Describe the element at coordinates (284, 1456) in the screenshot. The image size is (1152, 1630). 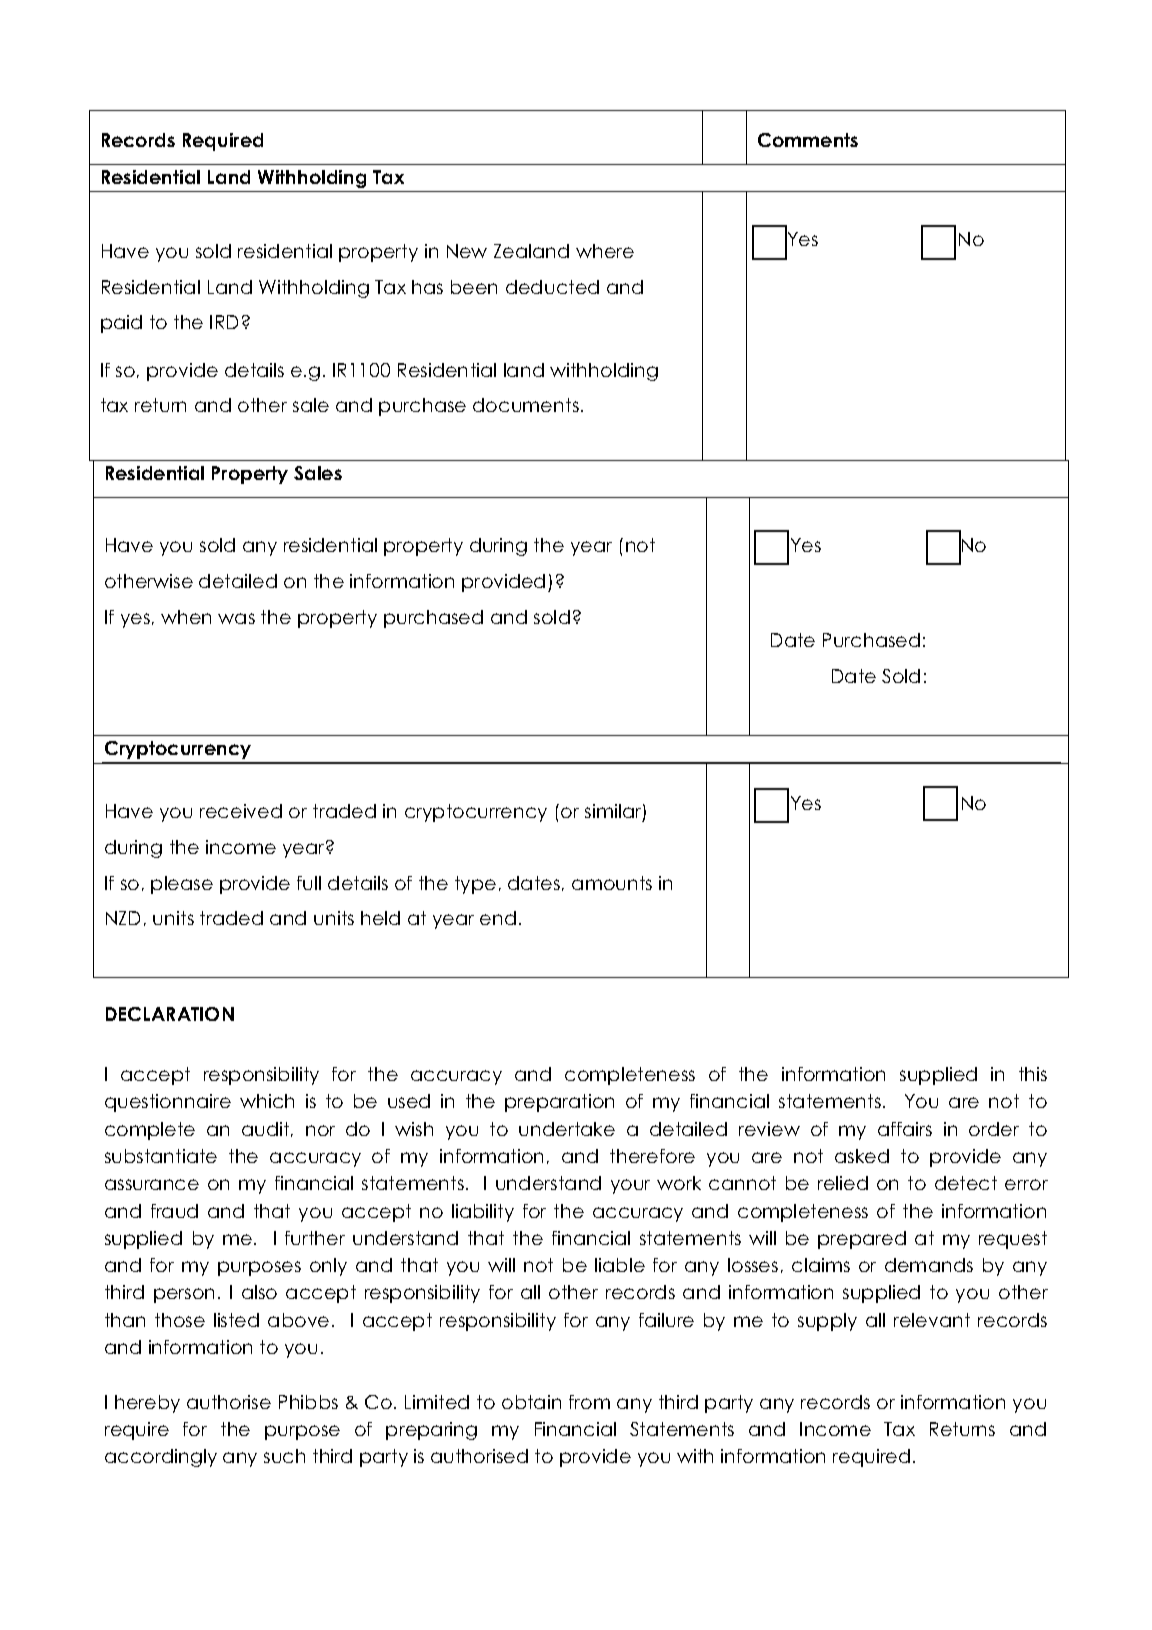
I see `such` at that location.
